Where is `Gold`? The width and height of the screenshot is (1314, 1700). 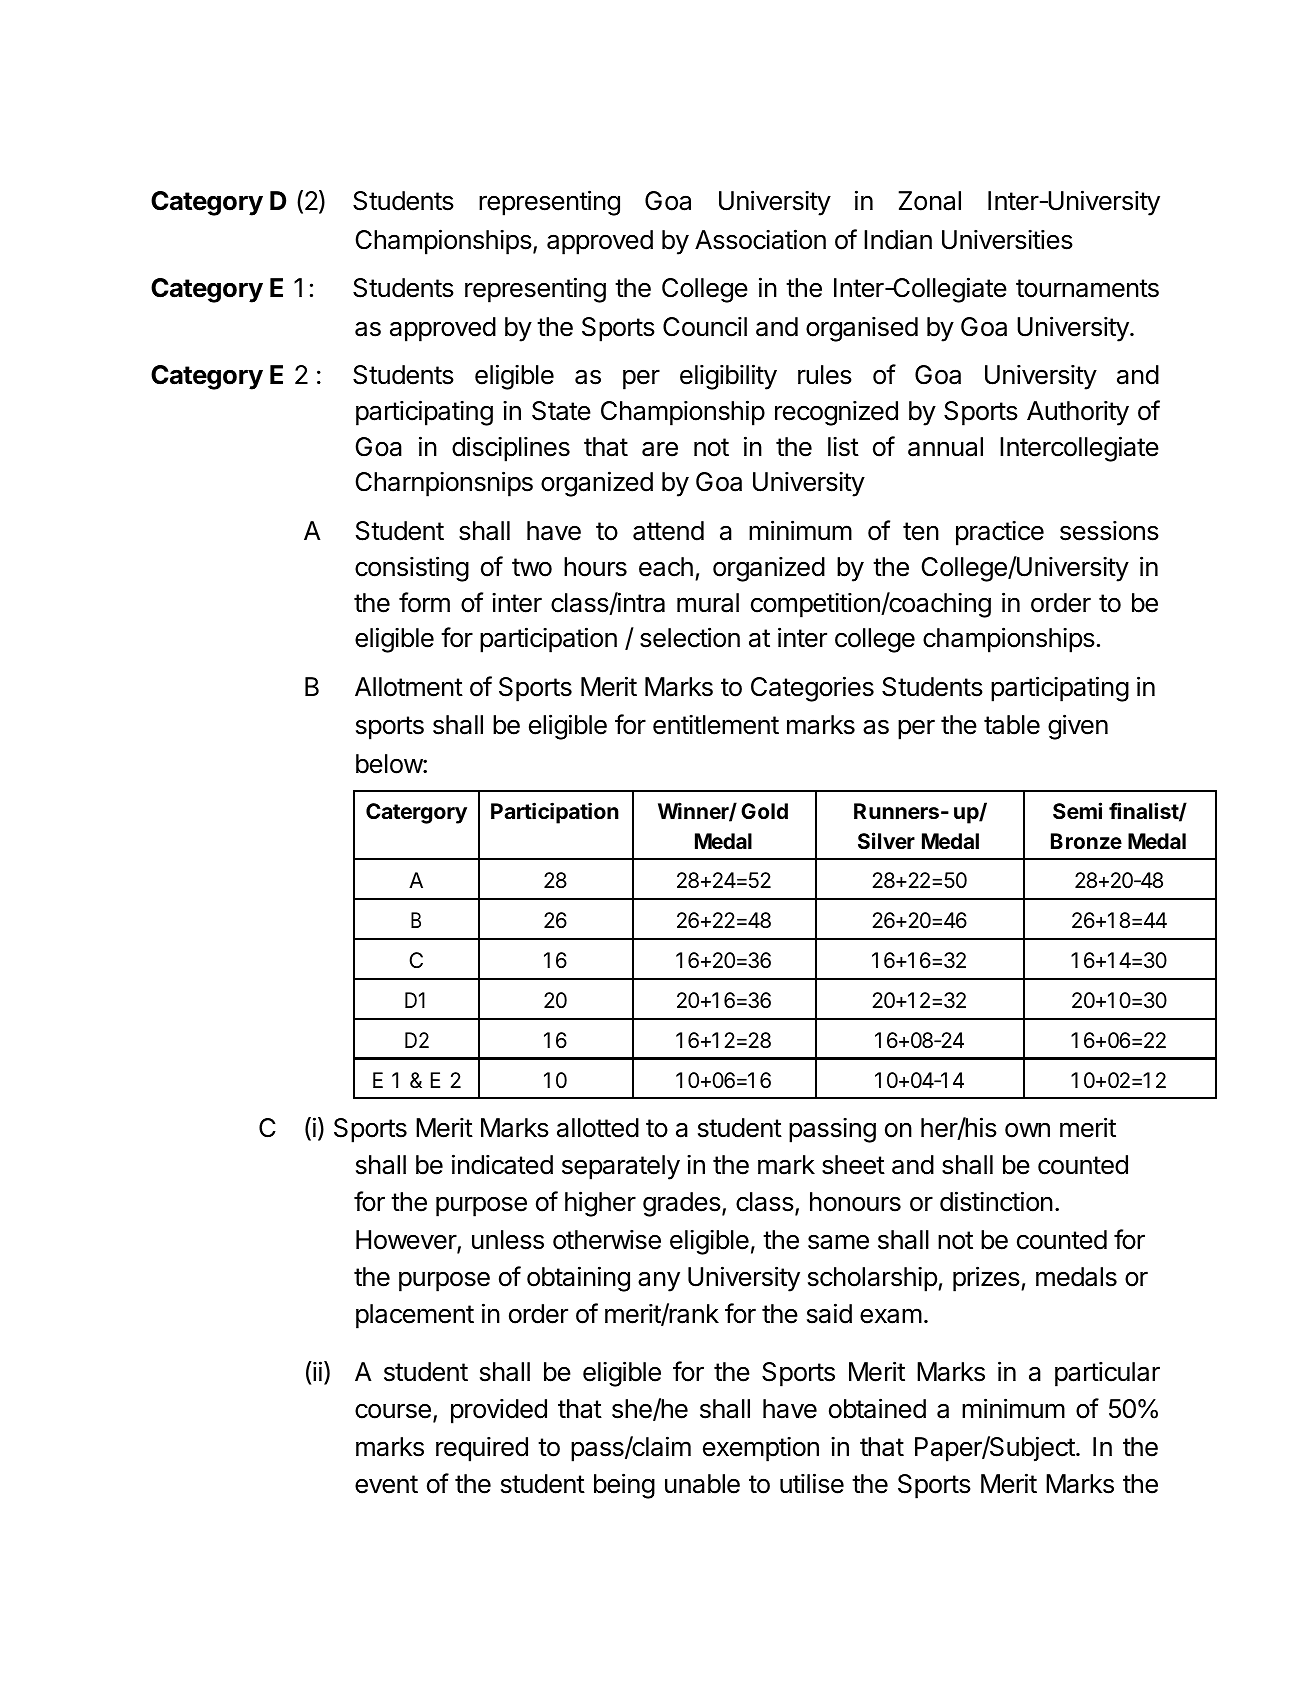 Gold is located at coordinates (764, 811).
